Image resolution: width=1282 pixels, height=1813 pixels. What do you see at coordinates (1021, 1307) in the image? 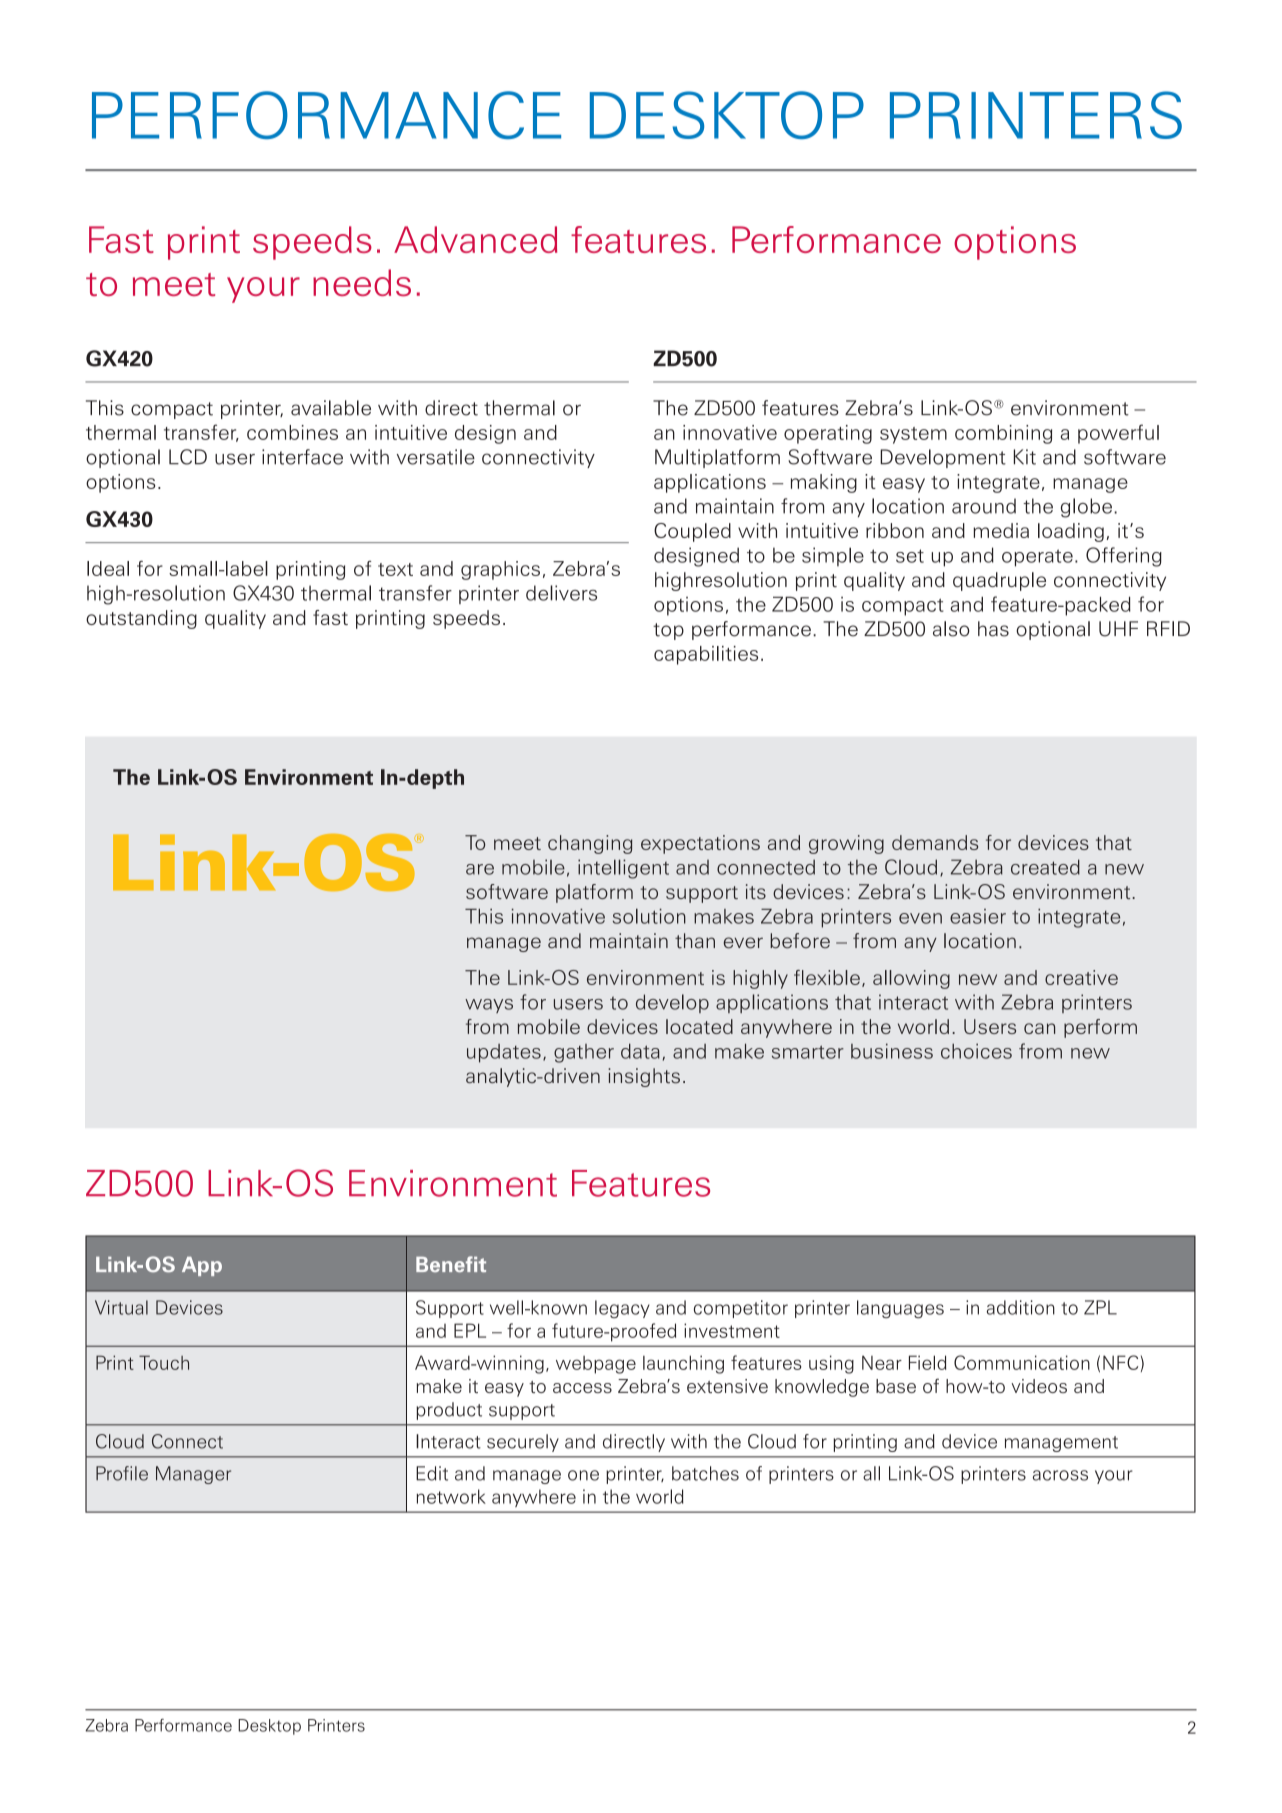
I see `addition` at bounding box center [1021, 1307].
